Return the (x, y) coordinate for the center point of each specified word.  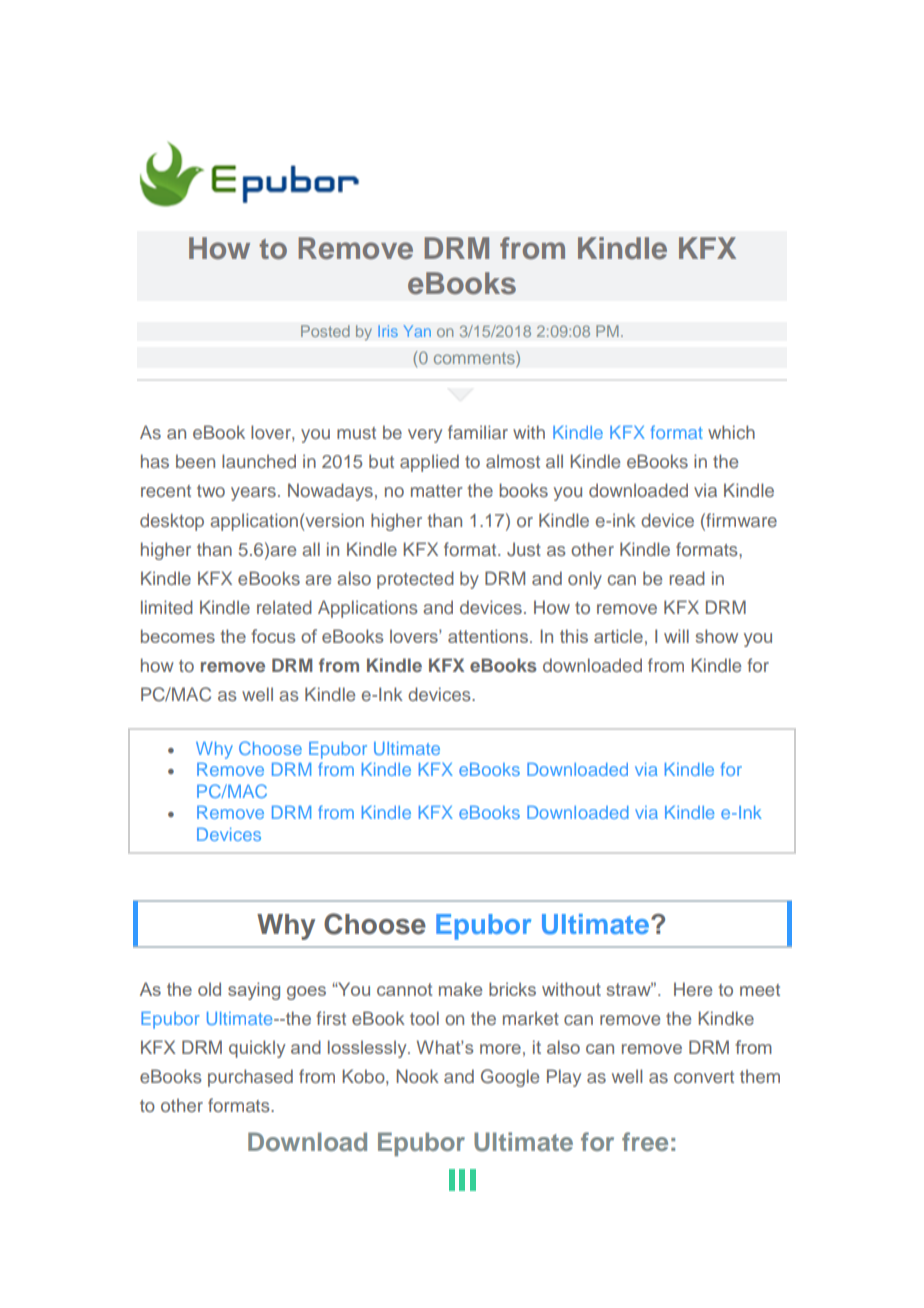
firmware (740, 520)
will (676, 636)
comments (475, 357)
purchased (250, 1078)
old (209, 989)
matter (437, 491)
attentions (488, 636)
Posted (325, 331)
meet (760, 990)
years (253, 494)
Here (693, 989)
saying (254, 991)
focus (273, 636)
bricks (512, 989)
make (460, 989)
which (731, 432)
